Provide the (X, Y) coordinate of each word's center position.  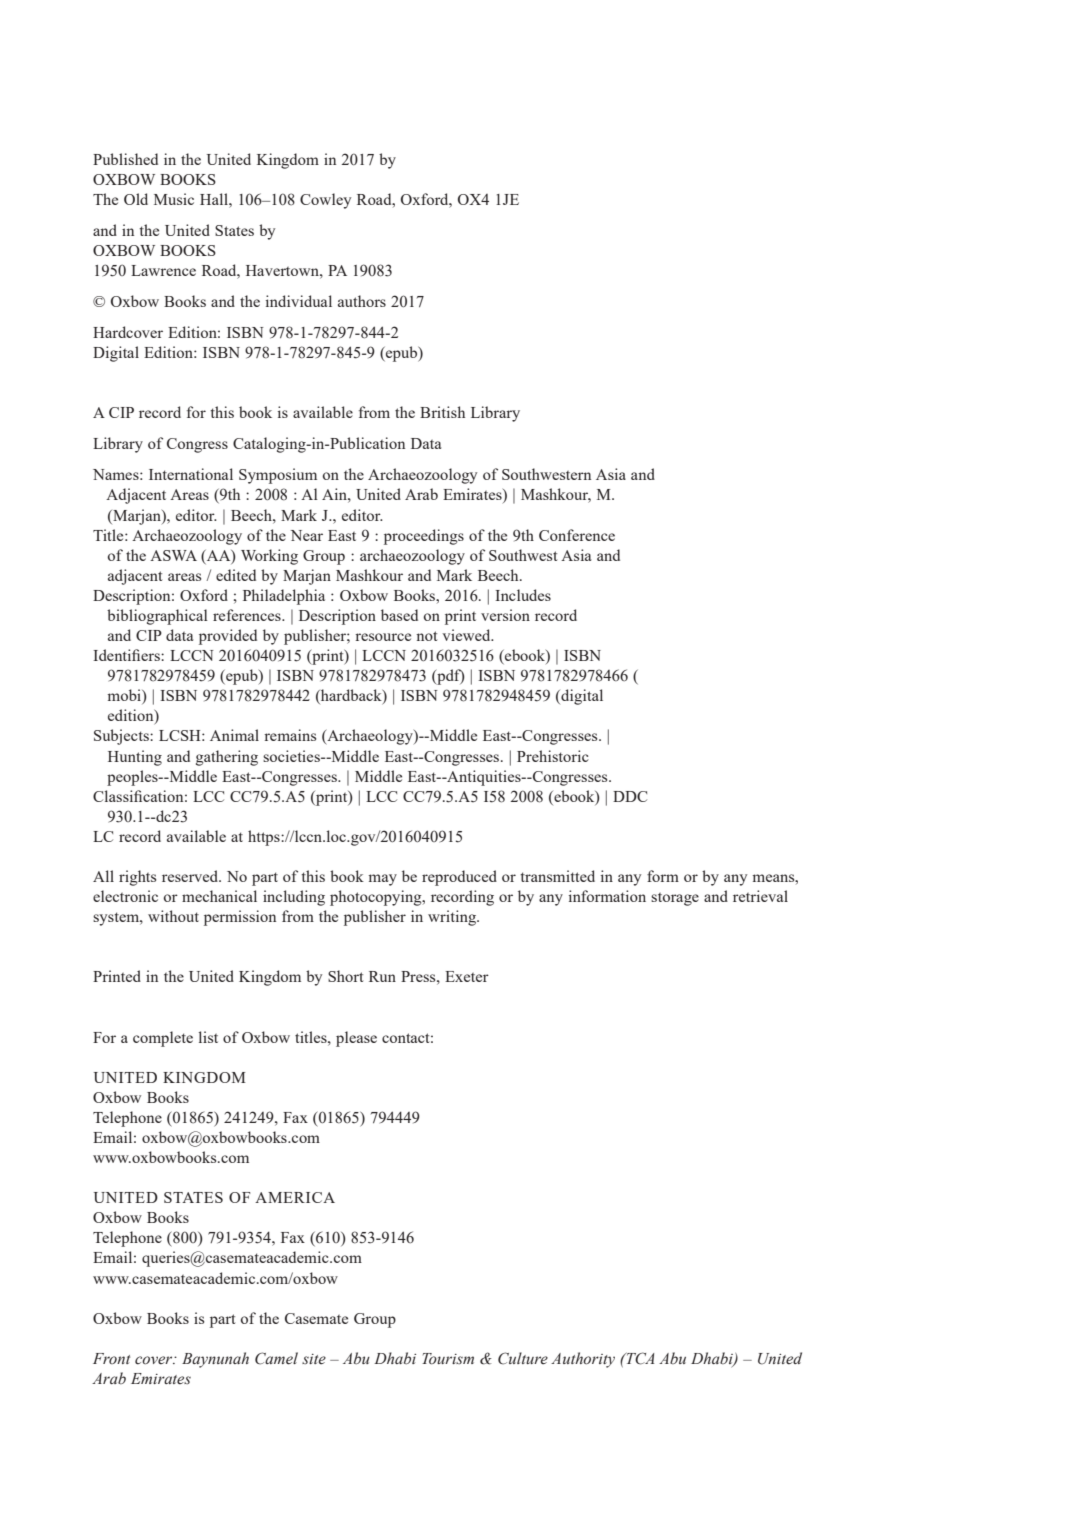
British (442, 412)
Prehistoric (553, 756)
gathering (227, 758)
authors (362, 301)
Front (111, 1358)
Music (174, 199)
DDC (630, 796)
